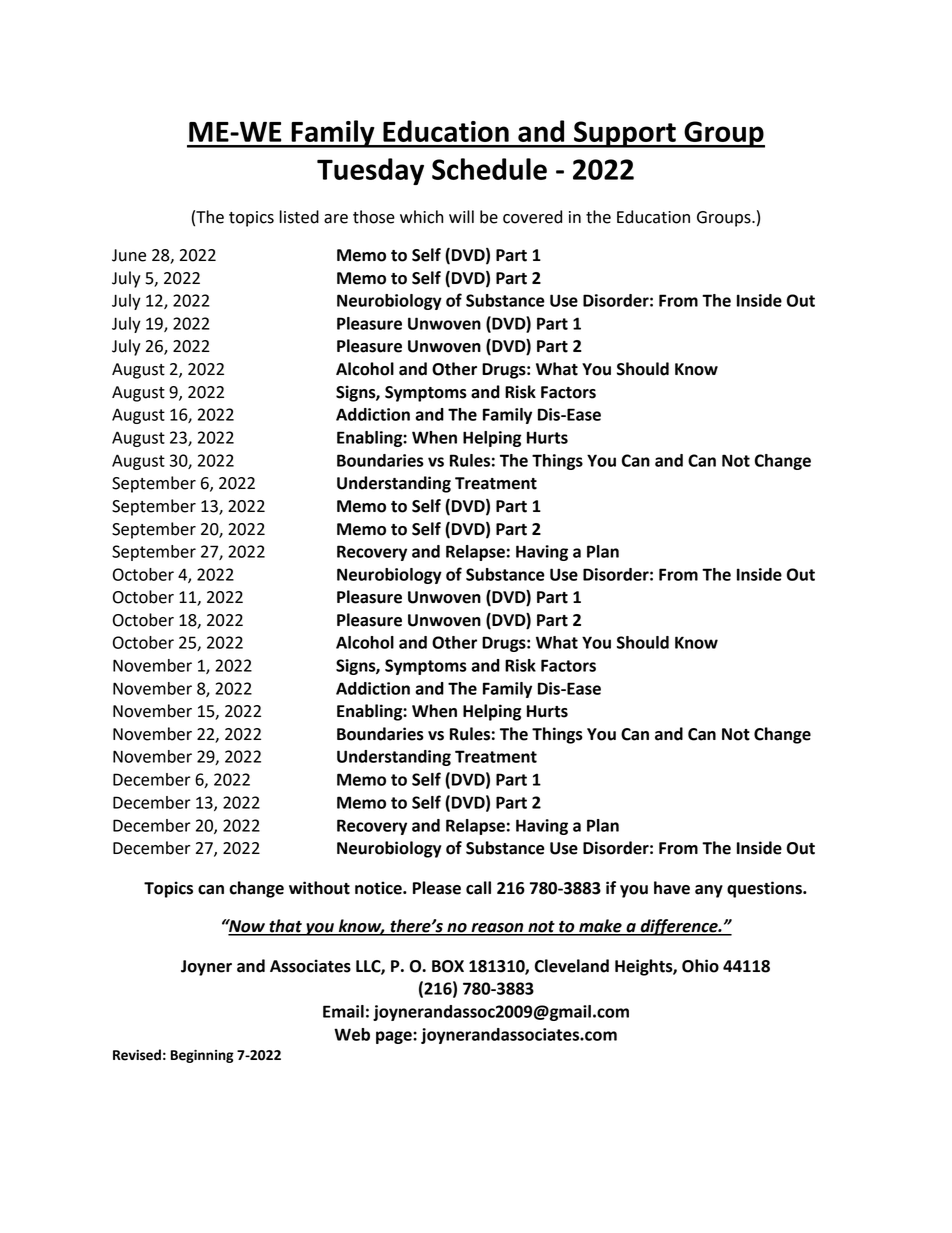 The image size is (952, 1233). I want to click on Beginning, so click(202, 1056).
